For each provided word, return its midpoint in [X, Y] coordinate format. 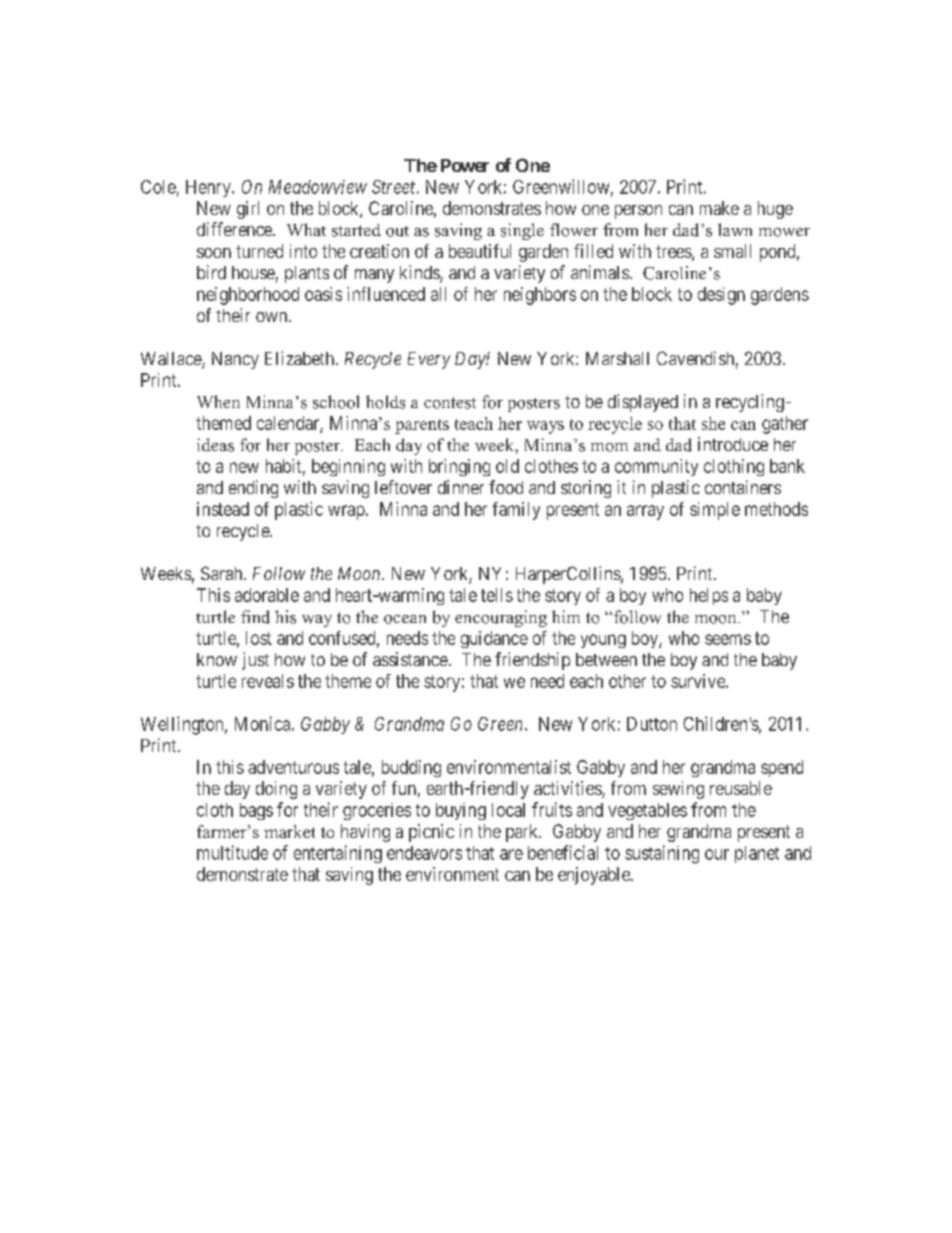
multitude [232, 852]
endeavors [424, 853]
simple [715, 511]
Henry [209, 188]
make [719, 208]
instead [223, 509]
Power [465, 165]
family [516, 511]
